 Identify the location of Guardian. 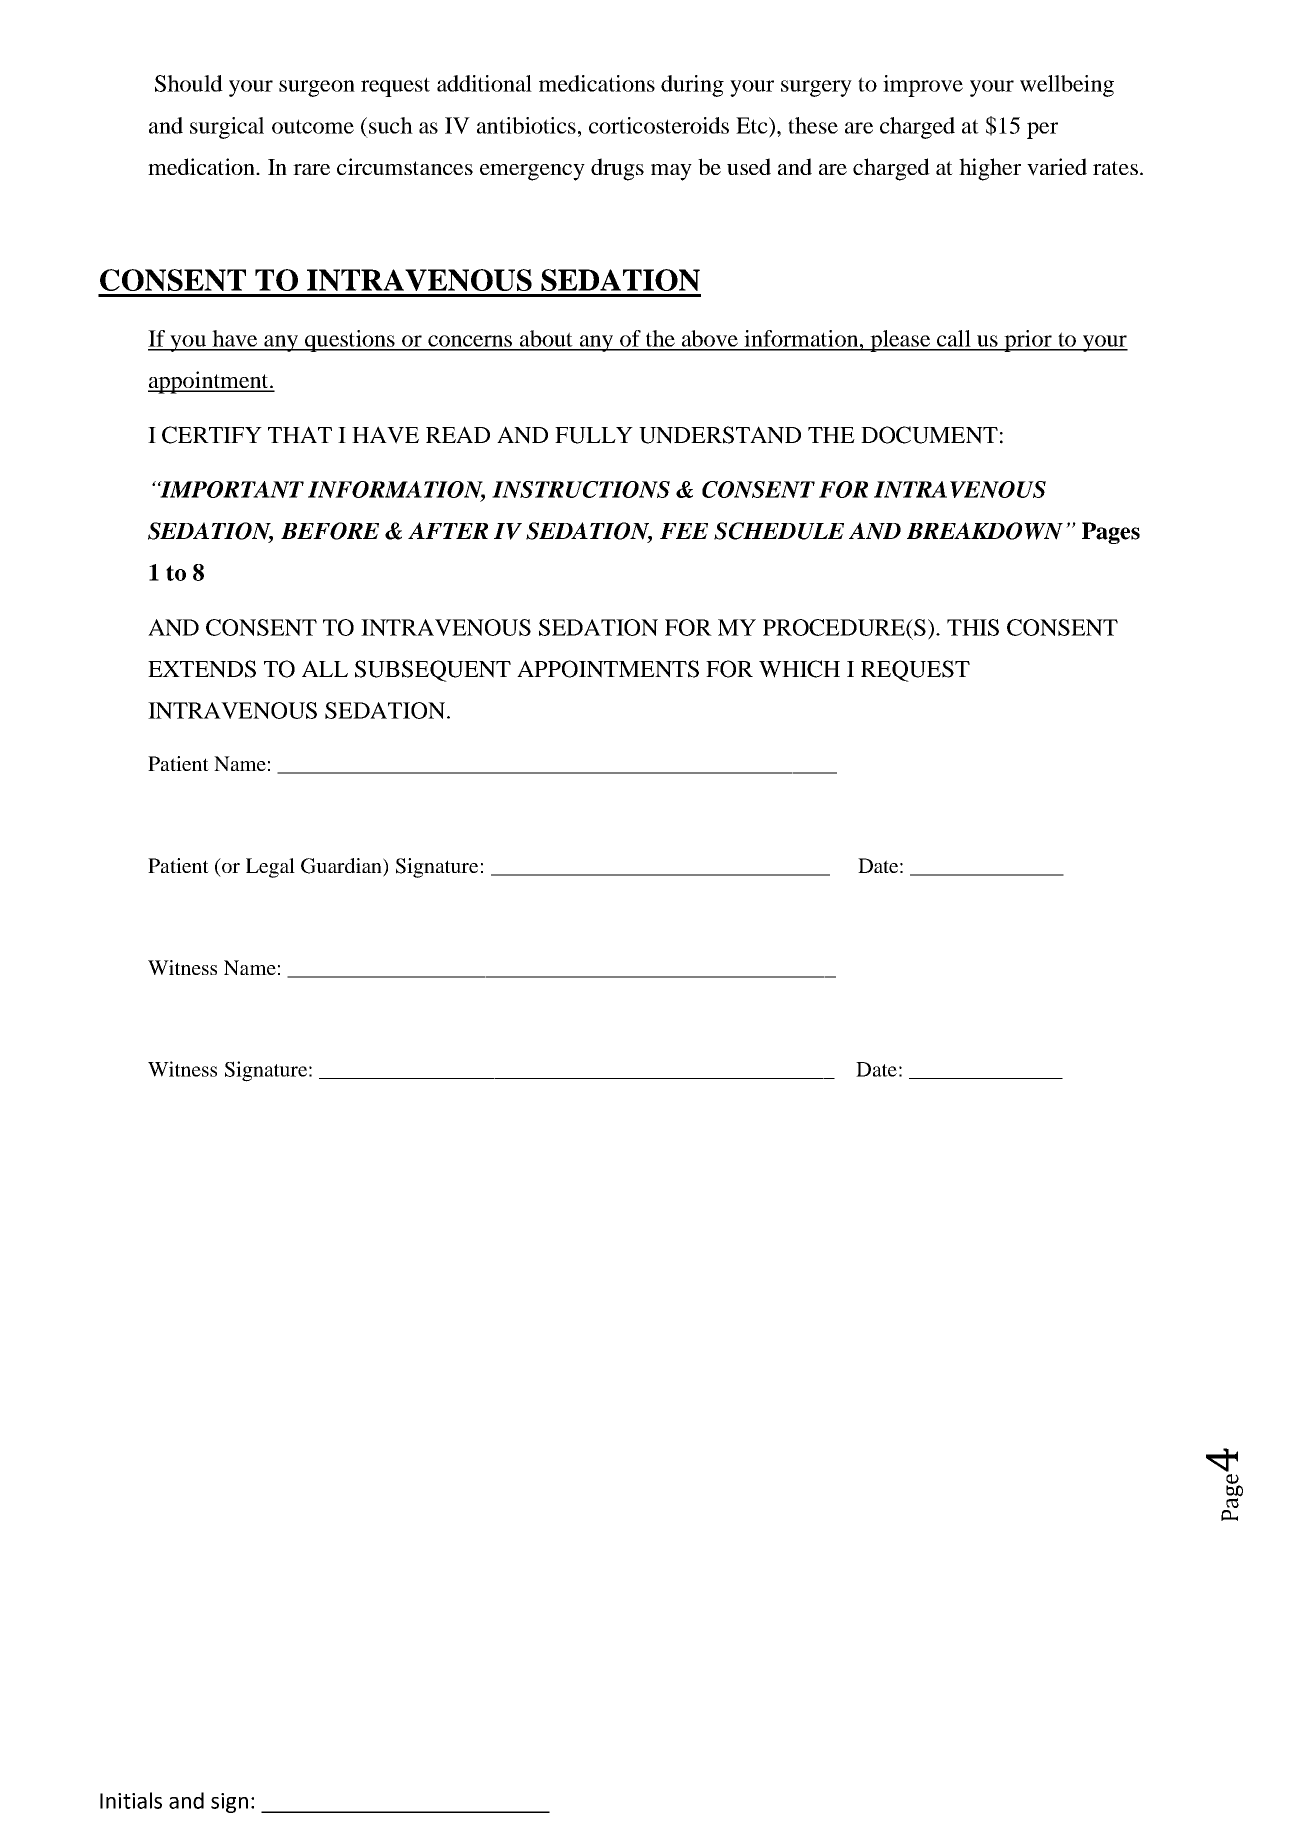
(342, 867).
